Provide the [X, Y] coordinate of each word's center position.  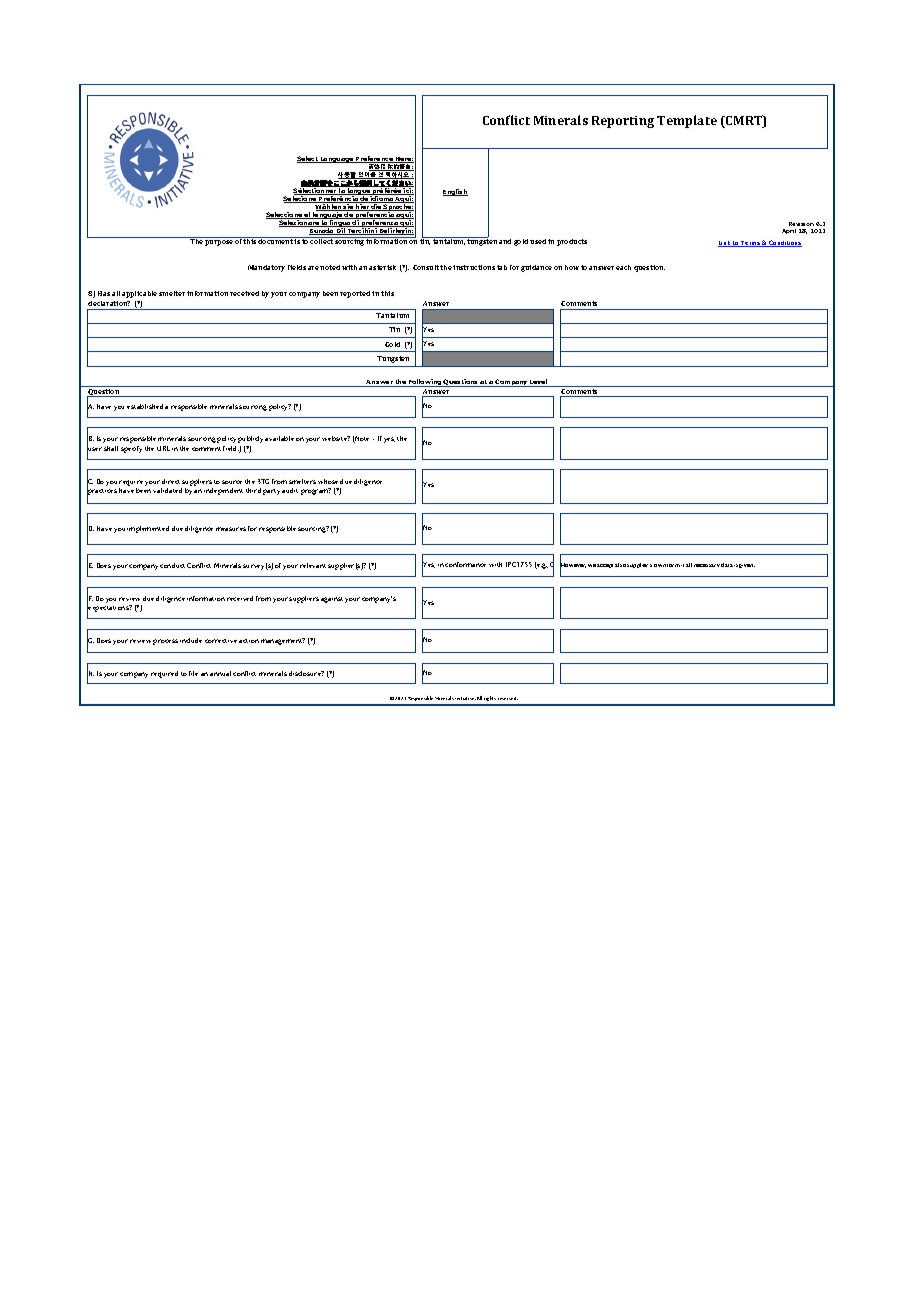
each [623, 267]
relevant [313, 565]
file [193, 673]
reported [355, 294]
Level [539, 383]
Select [308, 159]
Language [337, 160]
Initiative [465, 698]
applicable [139, 294]
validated [167, 490]
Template [687, 121]
